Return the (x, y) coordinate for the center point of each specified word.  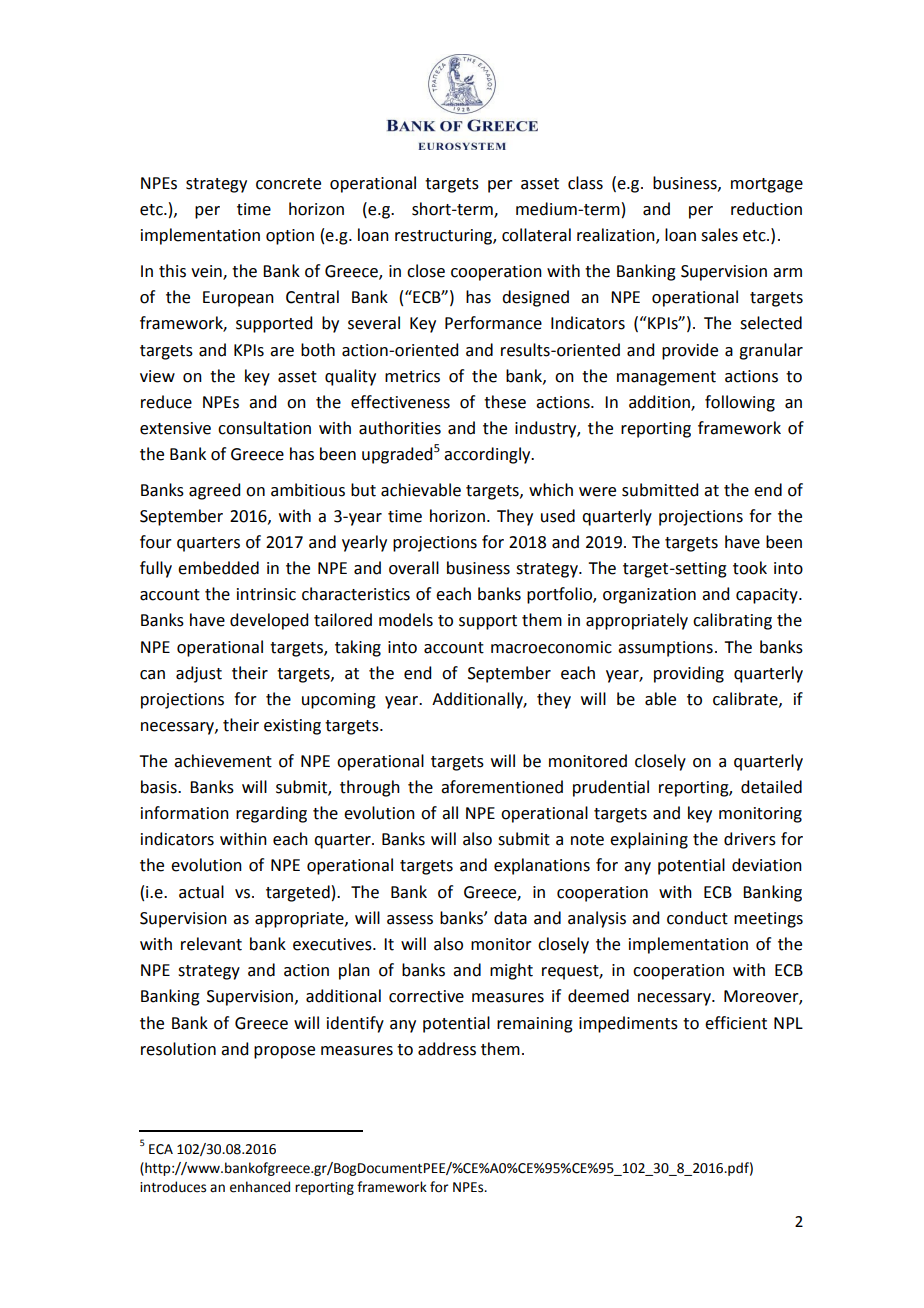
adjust (199, 674)
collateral (536, 235)
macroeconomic (551, 647)
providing (689, 674)
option (290, 237)
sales (719, 235)
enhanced (260, 1187)
